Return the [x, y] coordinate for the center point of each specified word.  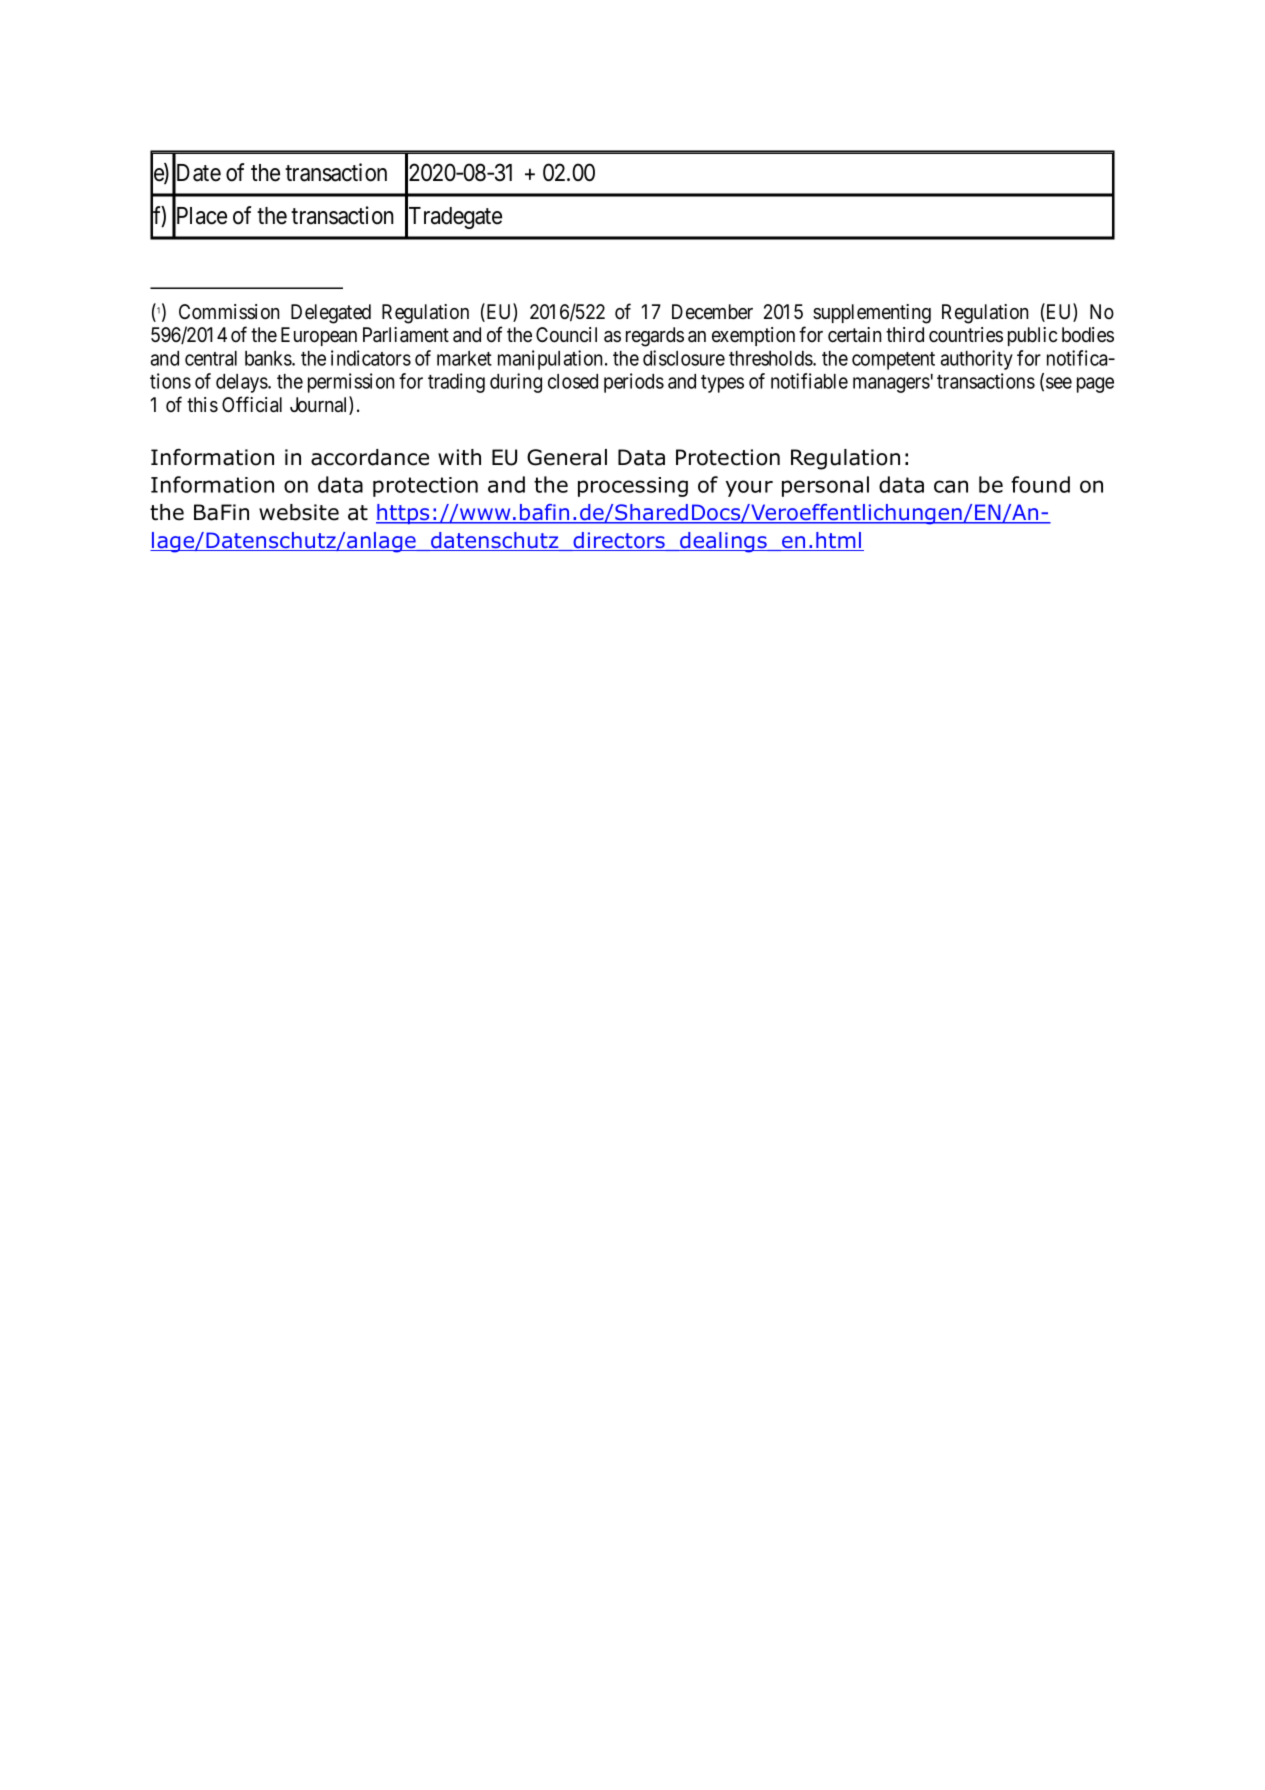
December [712, 312]
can [951, 486]
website [299, 512]
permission [351, 383]
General [567, 457]
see [1059, 383]
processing [633, 487]
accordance [370, 457]
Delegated [331, 314]
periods [634, 383]
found [1040, 484]
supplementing [872, 314]
